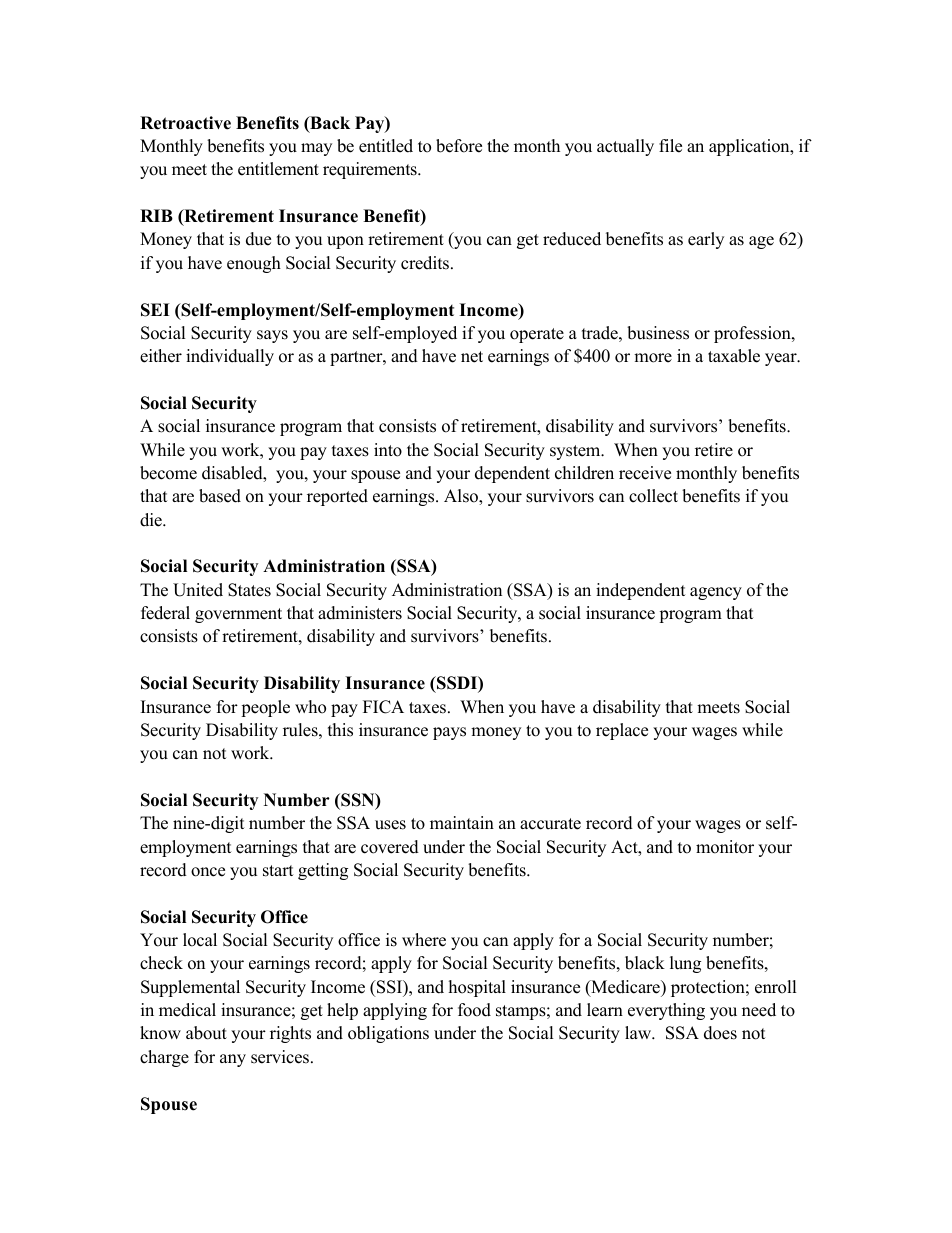  I want to click on before, so click(459, 146).
